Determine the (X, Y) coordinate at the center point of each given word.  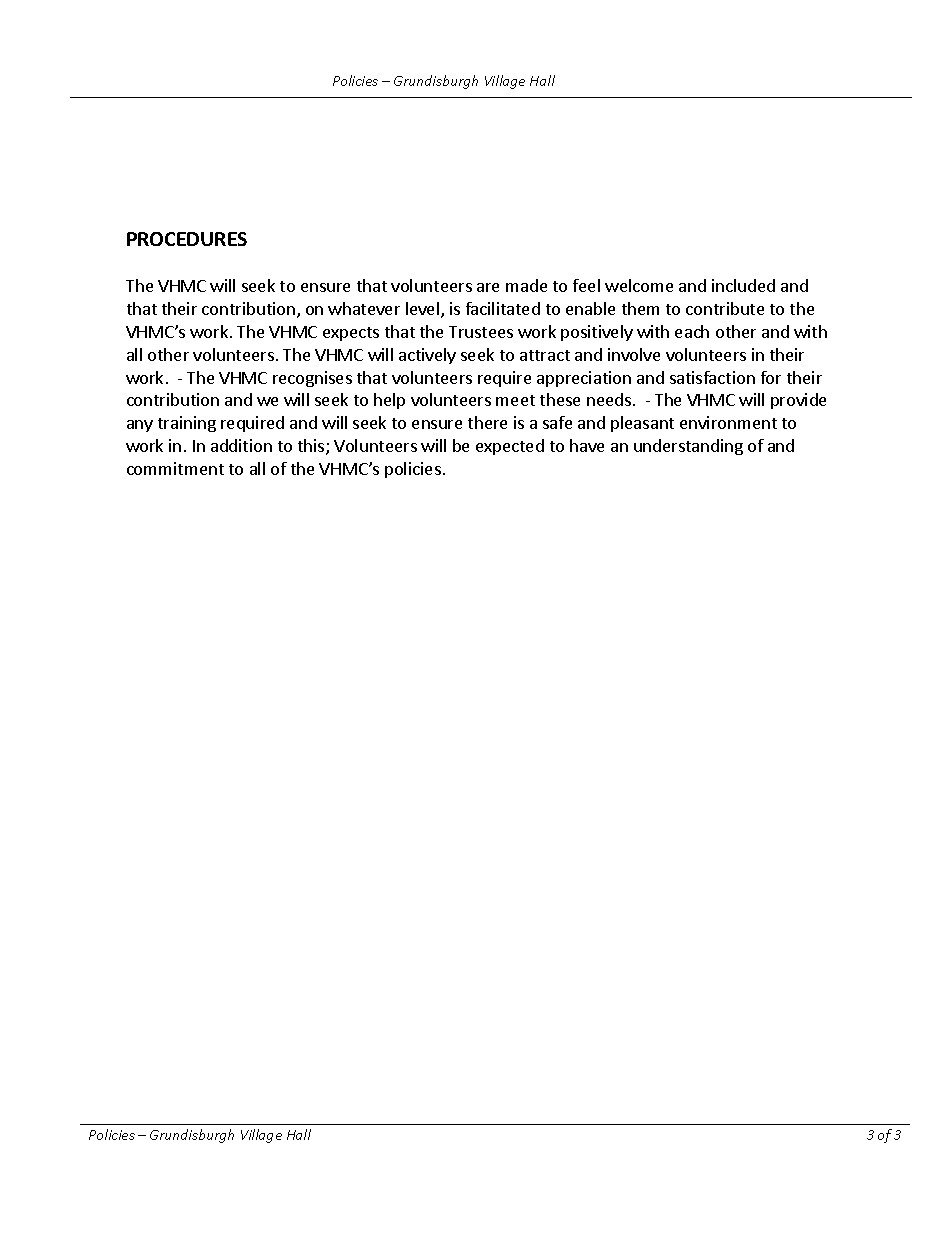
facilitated (503, 308)
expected (510, 447)
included (743, 285)
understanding (688, 447)
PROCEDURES (187, 239)
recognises (312, 379)
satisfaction (712, 377)
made (526, 285)
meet (515, 400)
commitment (175, 468)
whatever (364, 308)
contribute (725, 308)
